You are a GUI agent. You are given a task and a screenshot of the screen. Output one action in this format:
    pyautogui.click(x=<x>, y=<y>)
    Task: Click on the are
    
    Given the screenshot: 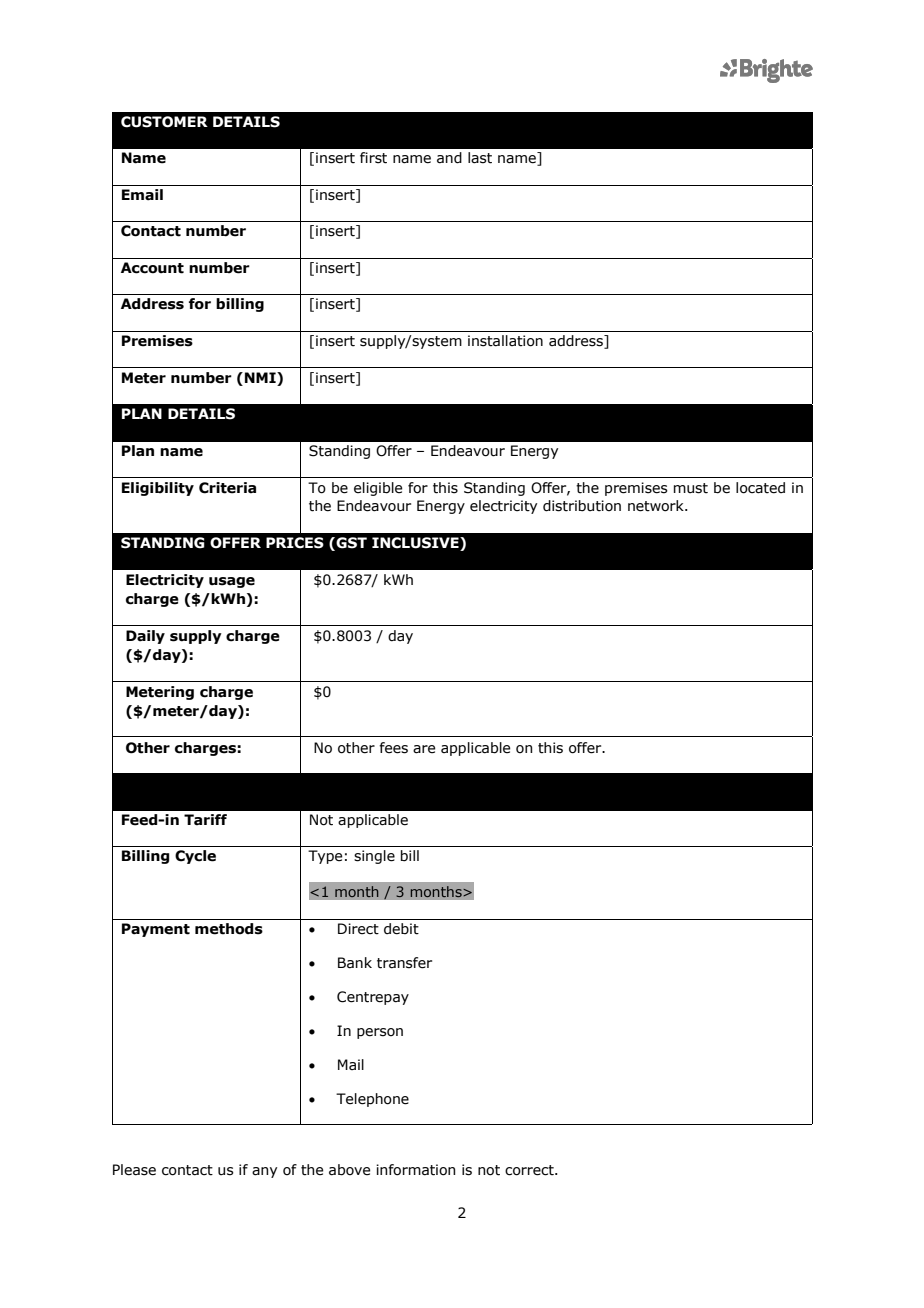 What is the action you would take?
    pyautogui.click(x=424, y=749)
